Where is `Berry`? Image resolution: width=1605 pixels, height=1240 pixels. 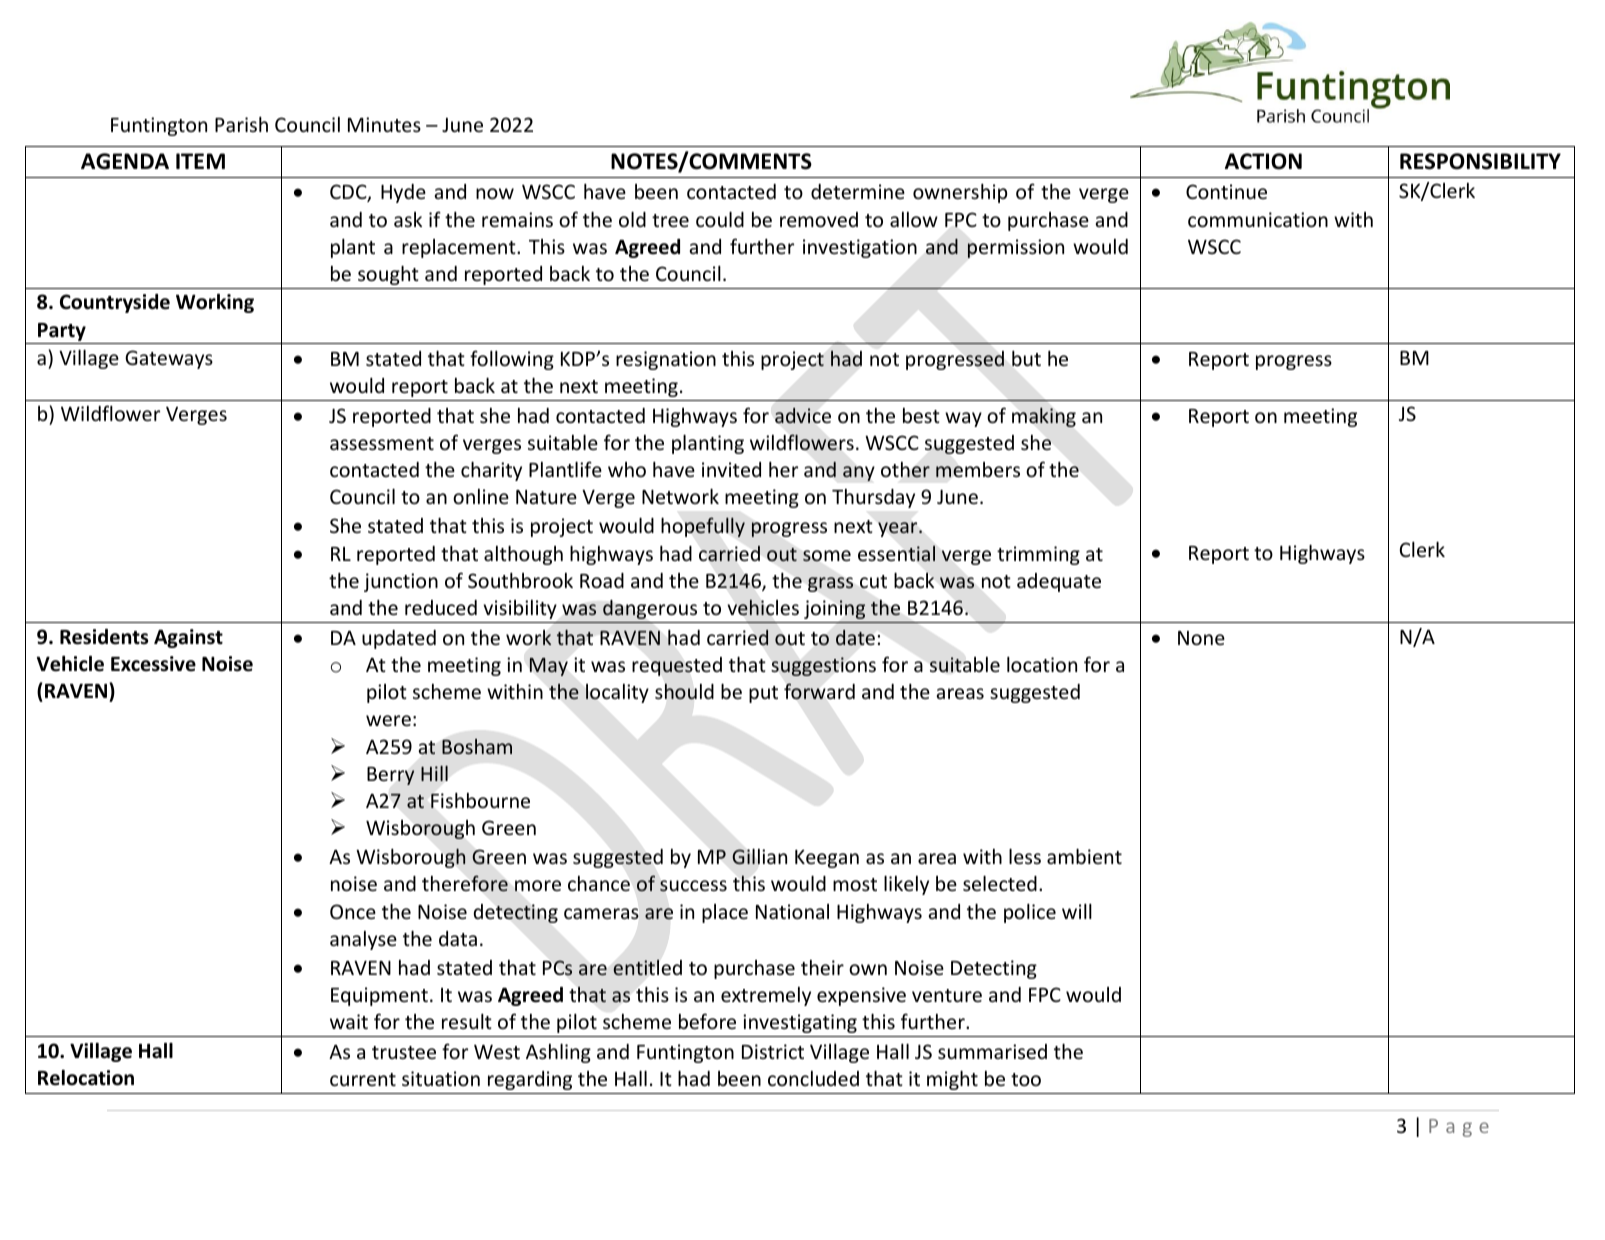
Berry is located at coordinates (391, 776).
